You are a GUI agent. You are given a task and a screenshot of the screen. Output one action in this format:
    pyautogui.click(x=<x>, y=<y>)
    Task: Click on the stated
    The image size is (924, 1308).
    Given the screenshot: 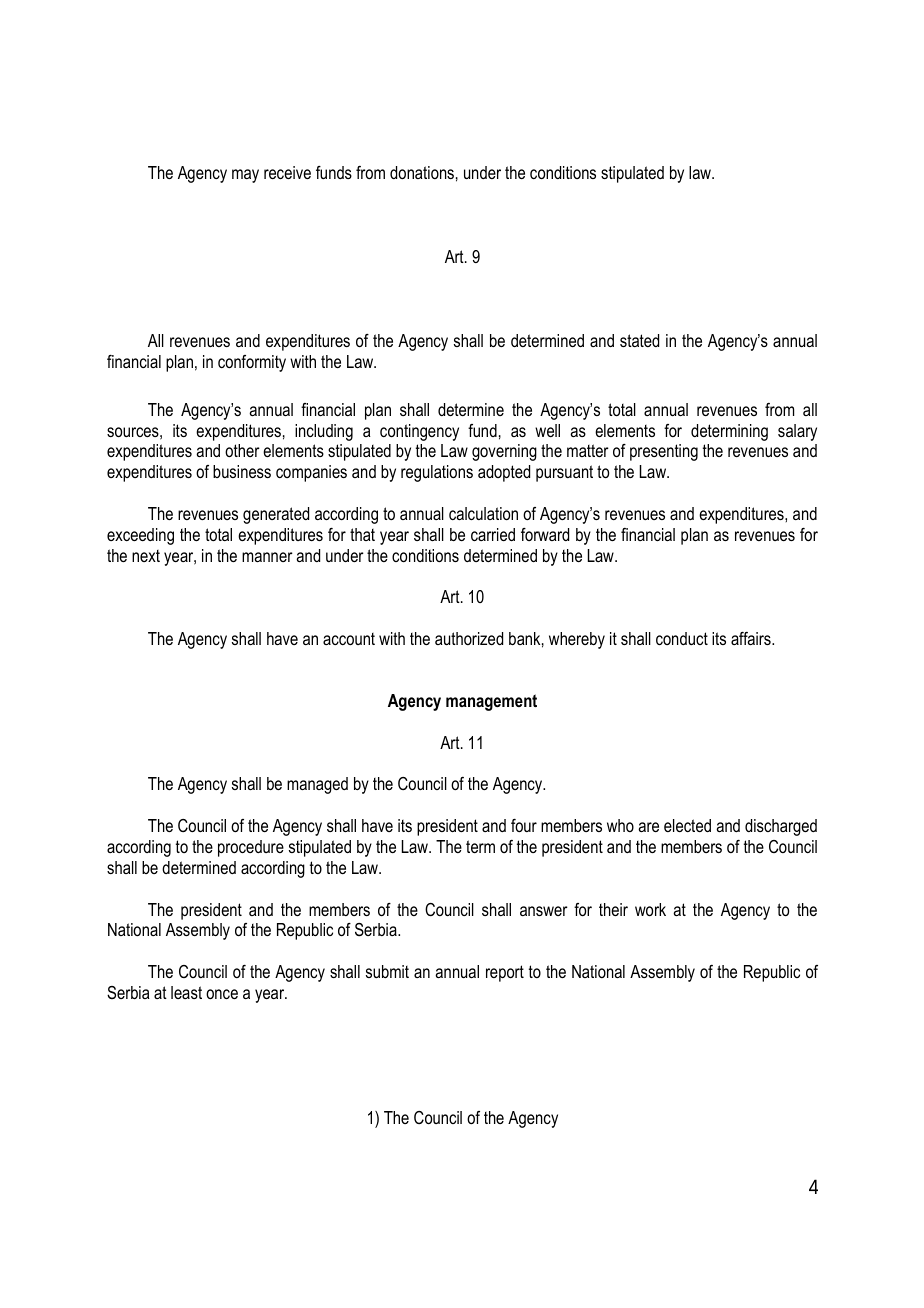 What is the action you would take?
    pyautogui.click(x=639, y=340)
